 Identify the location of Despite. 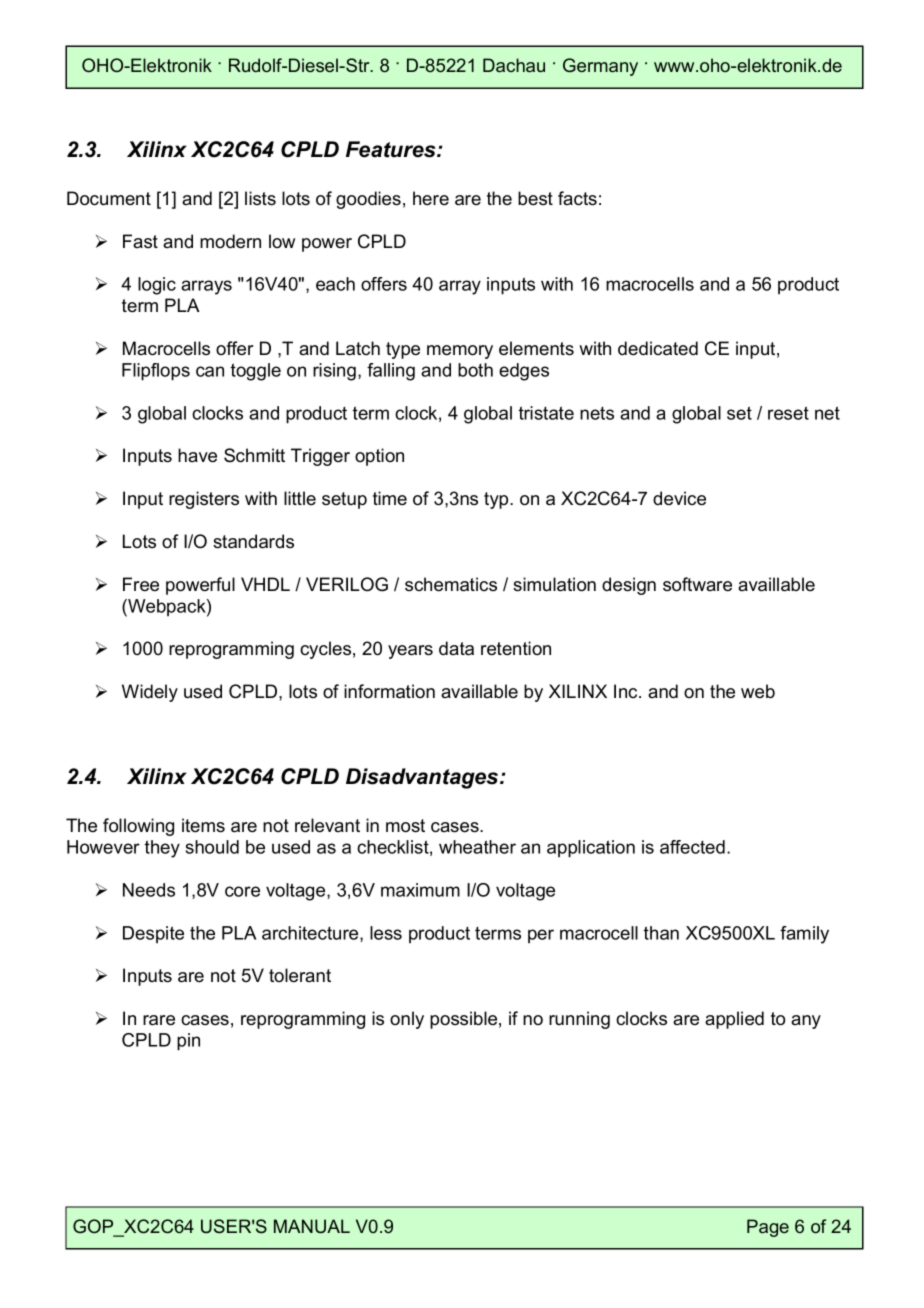
(153, 934).
